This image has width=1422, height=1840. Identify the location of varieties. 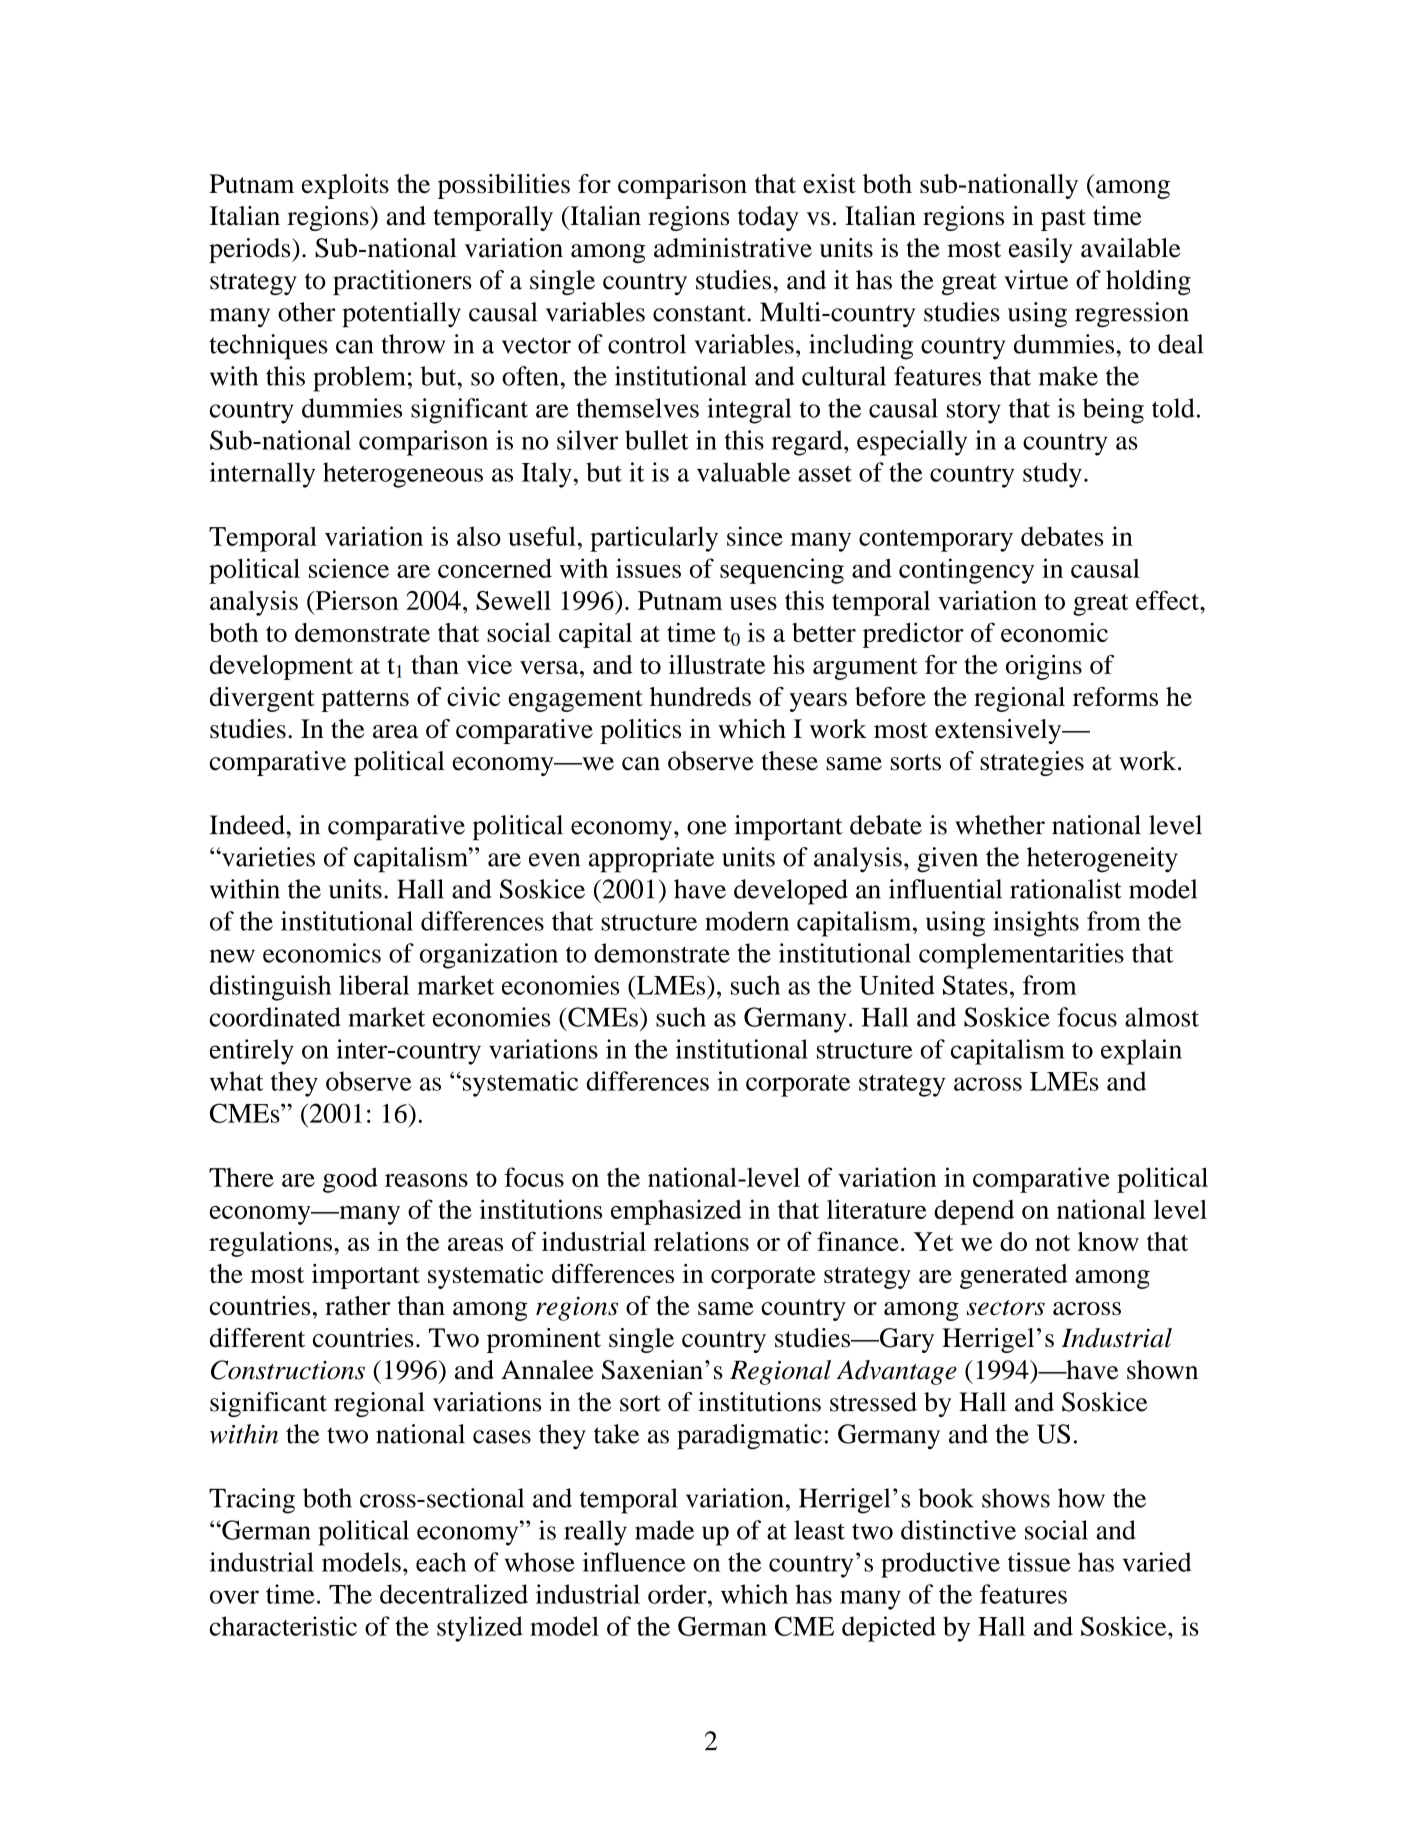
(267, 857).
